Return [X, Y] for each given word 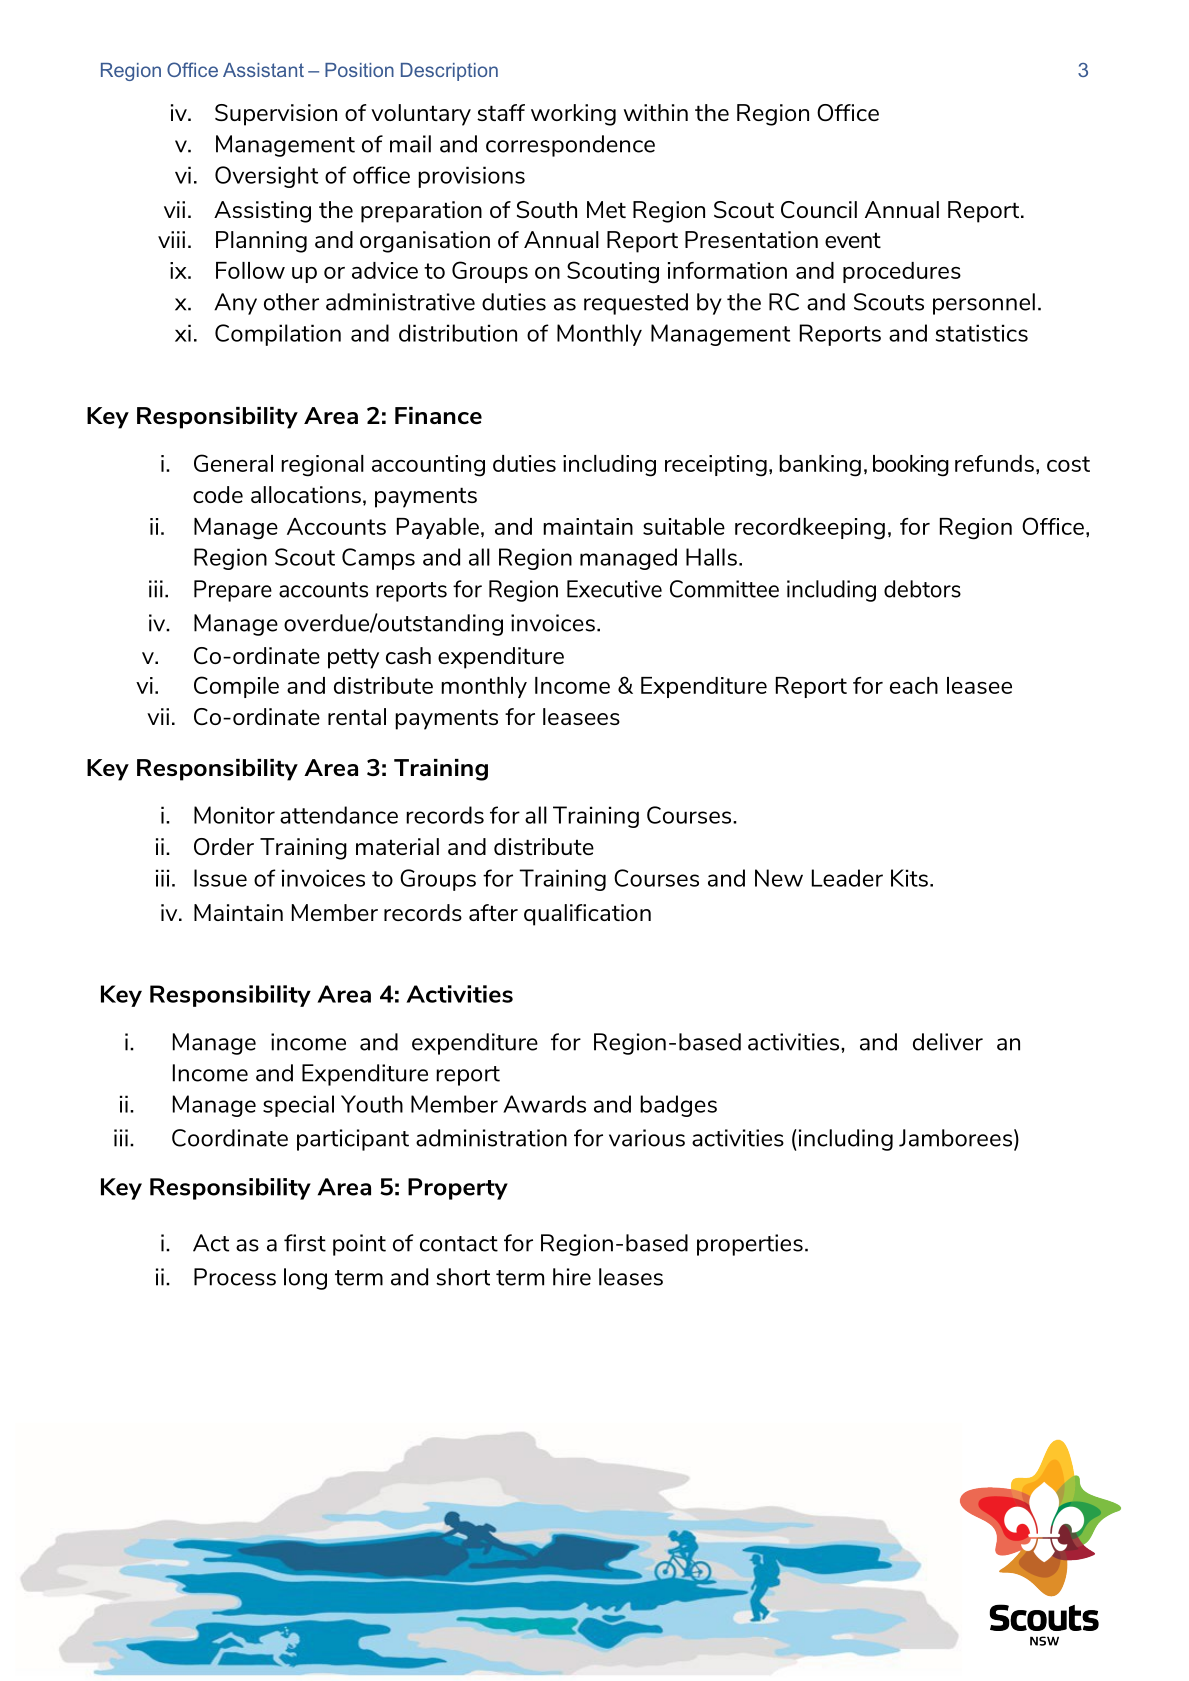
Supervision [276, 115]
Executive [614, 589]
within [656, 112]
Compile [236, 687]
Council [819, 209]
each [914, 685]
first [305, 1243]
